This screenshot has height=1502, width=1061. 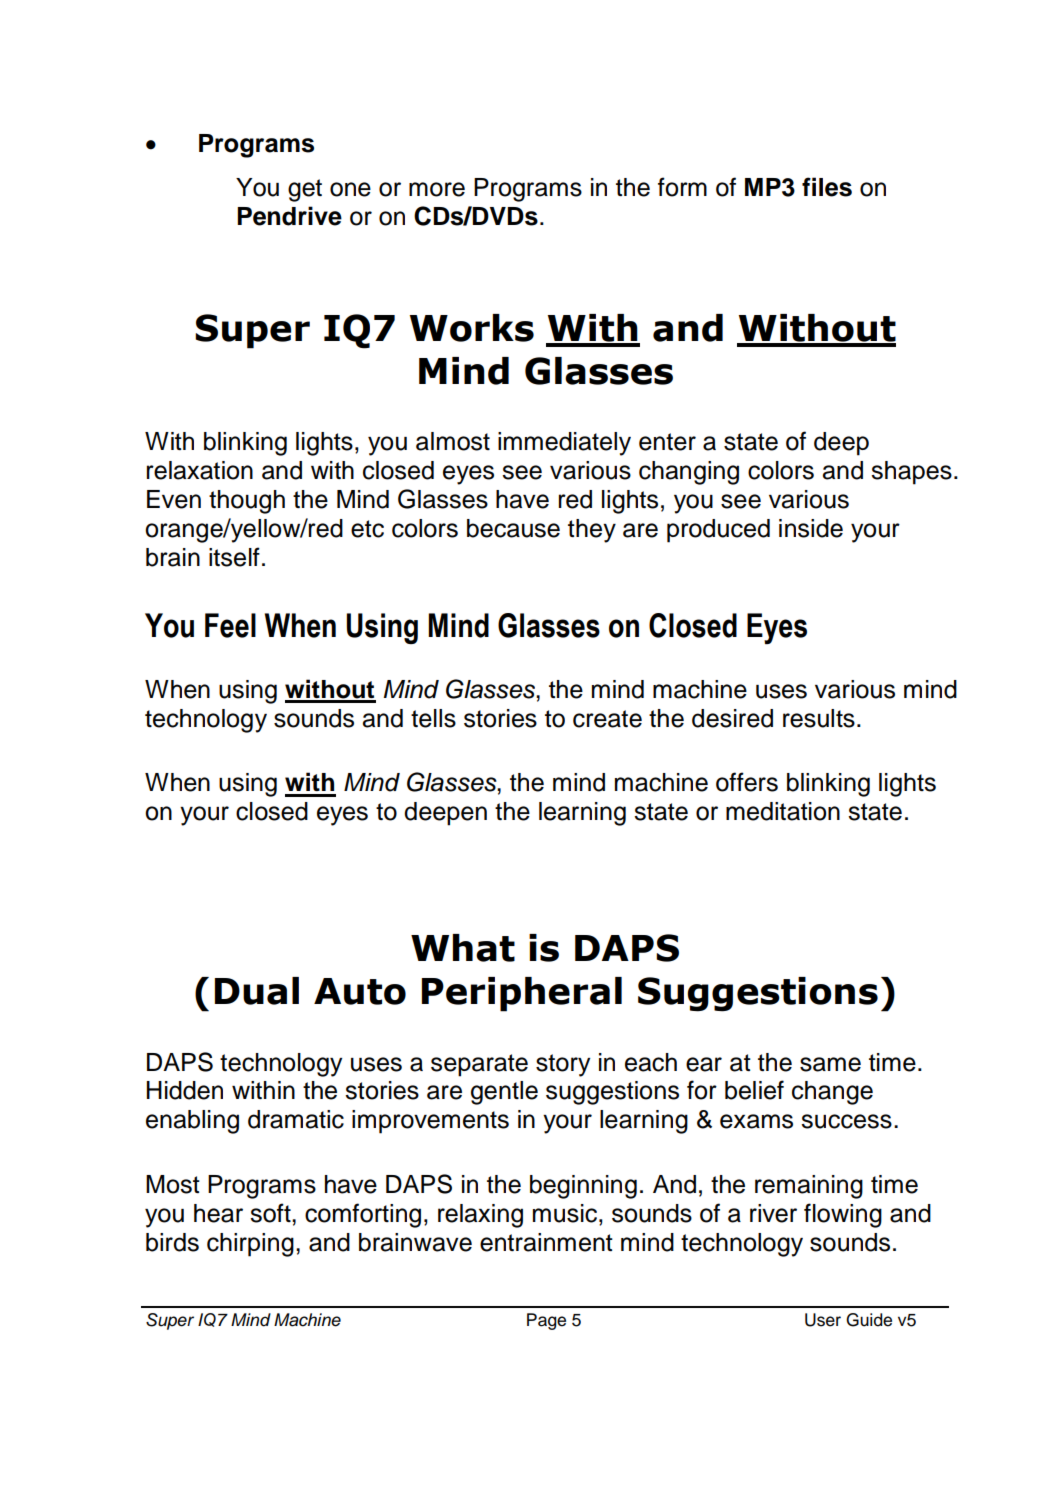 I want to click on create, so click(x=607, y=719).
